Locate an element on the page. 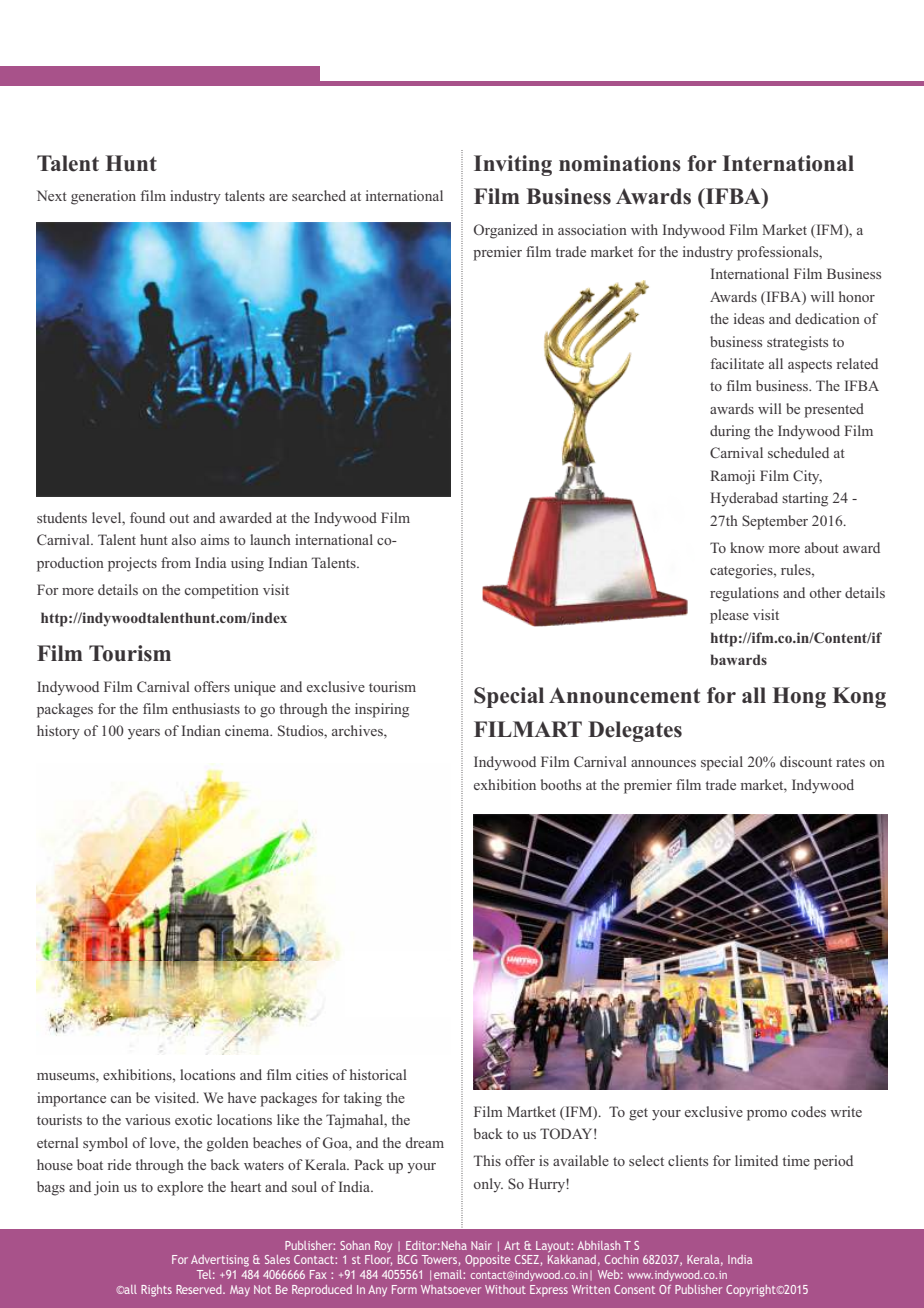 Image resolution: width=924 pixels, height=1308 pixels. years is located at coordinates (144, 734).
